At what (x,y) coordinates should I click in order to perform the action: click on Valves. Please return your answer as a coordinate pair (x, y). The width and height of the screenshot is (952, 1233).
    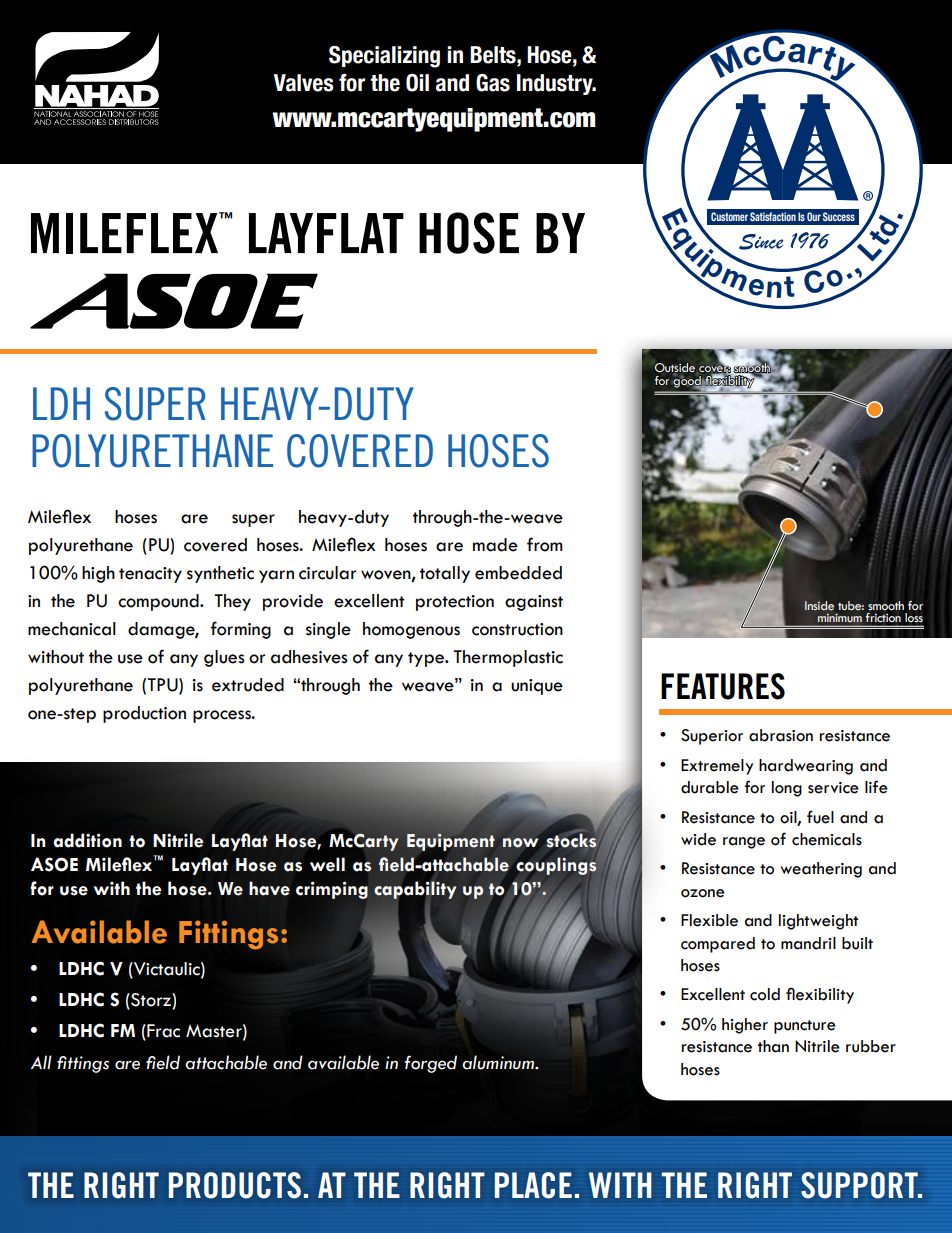
    Looking at the image, I should click on (303, 83).
